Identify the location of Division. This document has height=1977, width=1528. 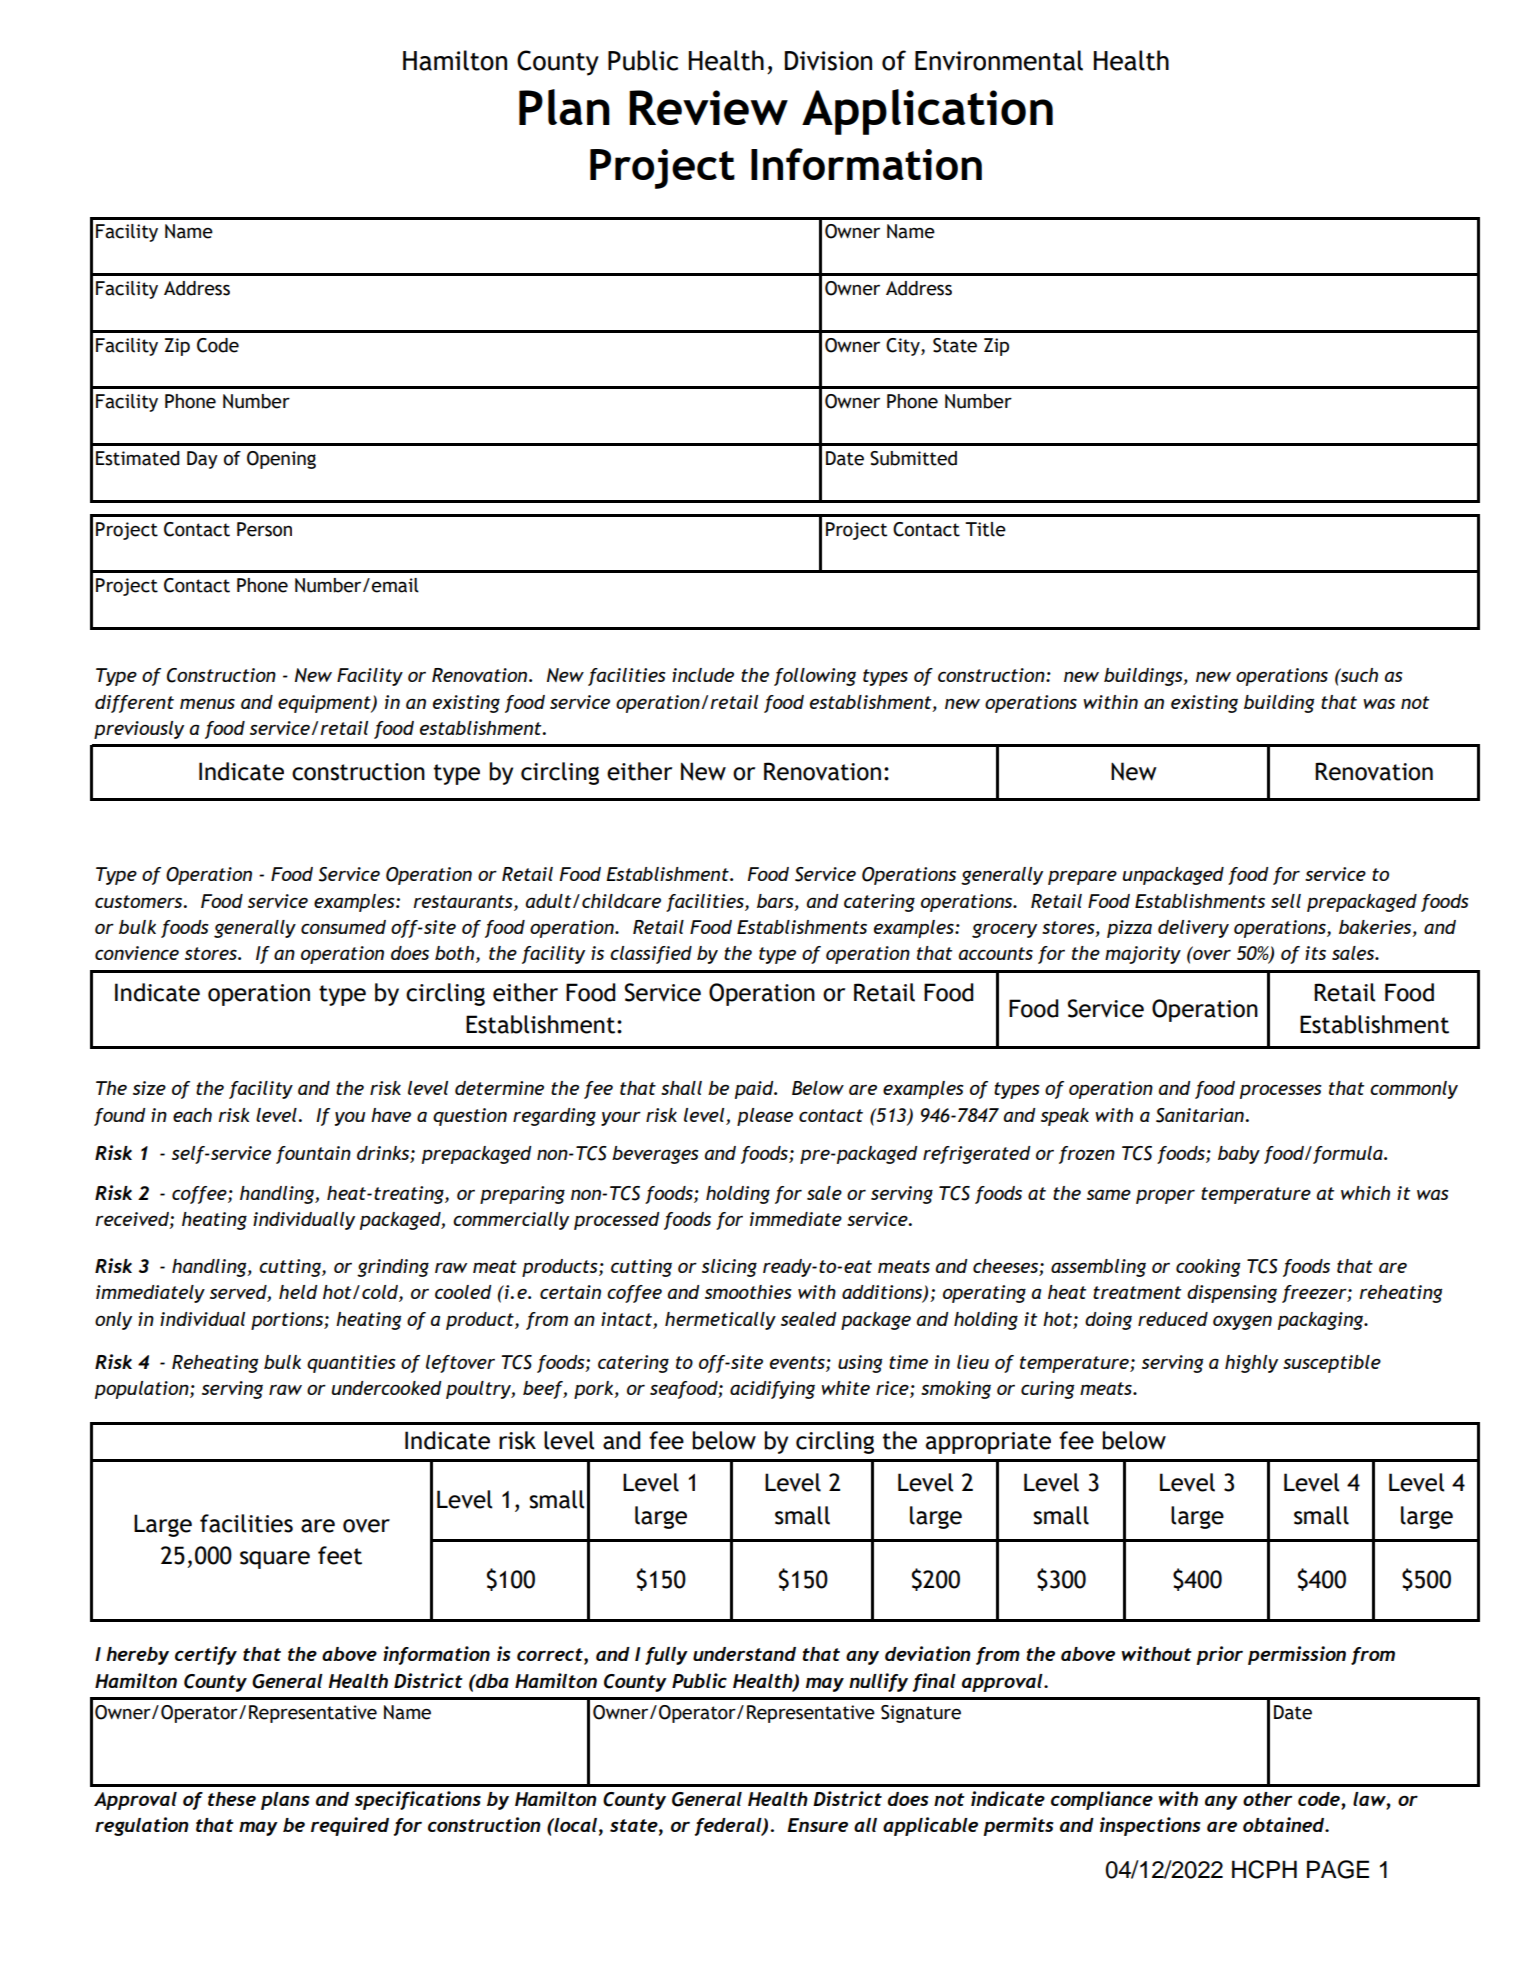
(828, 61).
